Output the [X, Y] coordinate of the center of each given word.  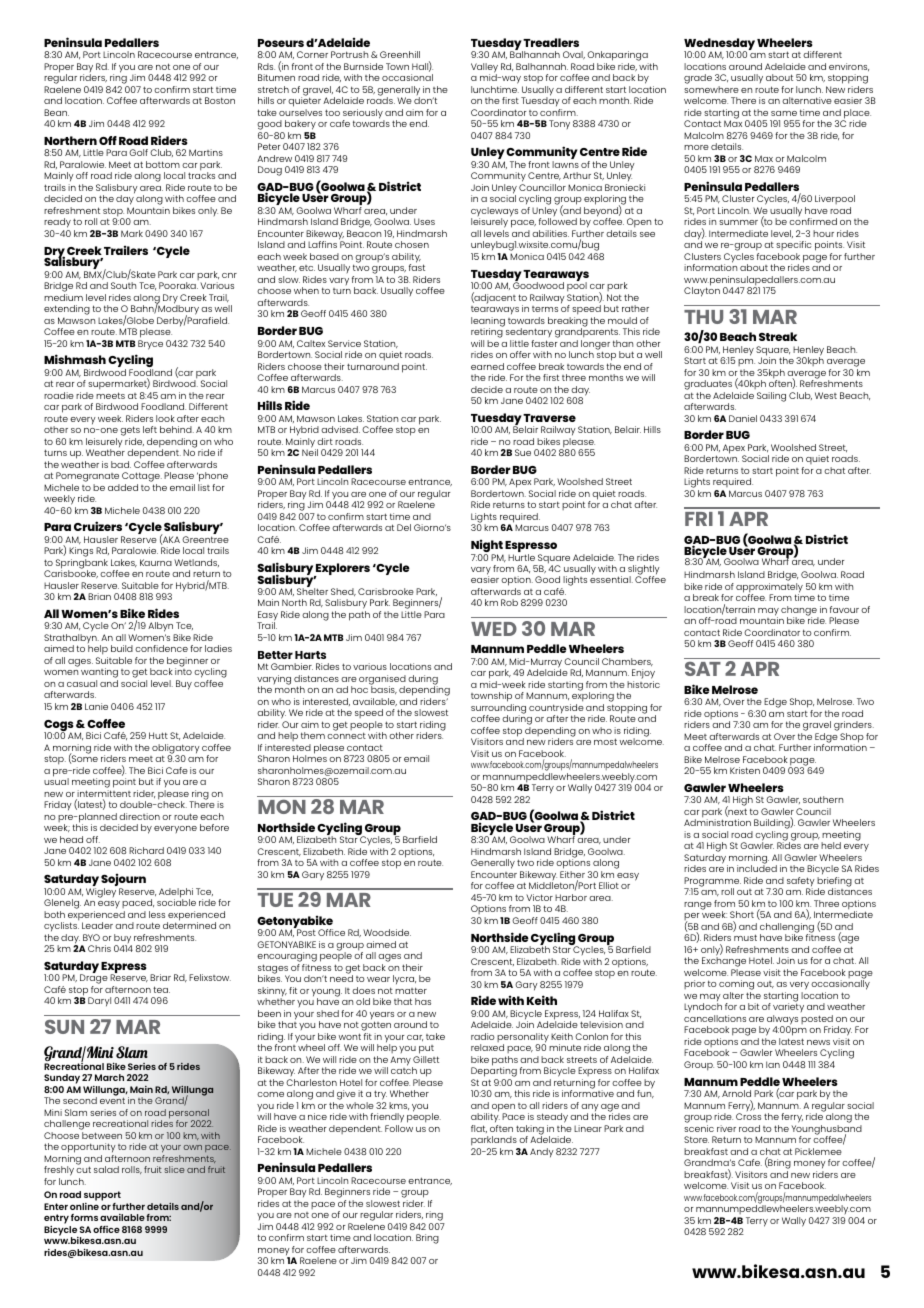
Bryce [150, 345]
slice [174, 1169]
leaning [488, 323]
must [745, 937]
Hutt [158, 735]
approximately [769, 589]
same [784, 113]
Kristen [745, 770]
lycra [404, 980]
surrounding [498, 710]
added [123, 487]
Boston [220, 100]
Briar [160, 977]
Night [487, 547]
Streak [778, 336]
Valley [484, 69]
